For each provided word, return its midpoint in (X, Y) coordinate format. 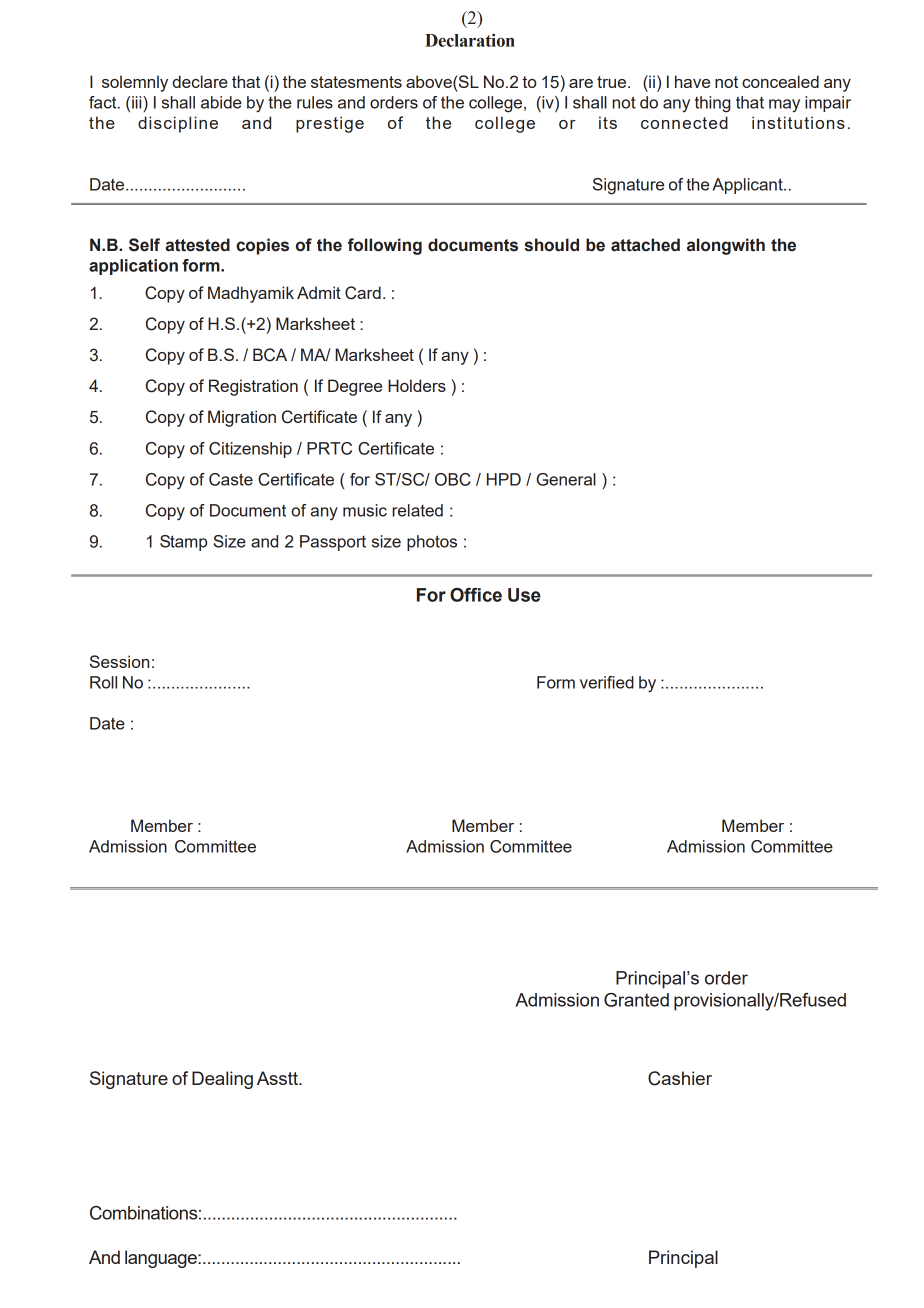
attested (197, 245)
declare (200, 81)
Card (363, 293)
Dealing (222, 1080)
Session (119, 661)
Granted (636, 1000)
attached (645, 245)
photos (432, 543)
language (162, 1259)
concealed (780, 81)
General (566, 479)
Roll (103, 682)
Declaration (470, 40)
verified (607, 682)
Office (476, 595)
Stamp (183, 543)
